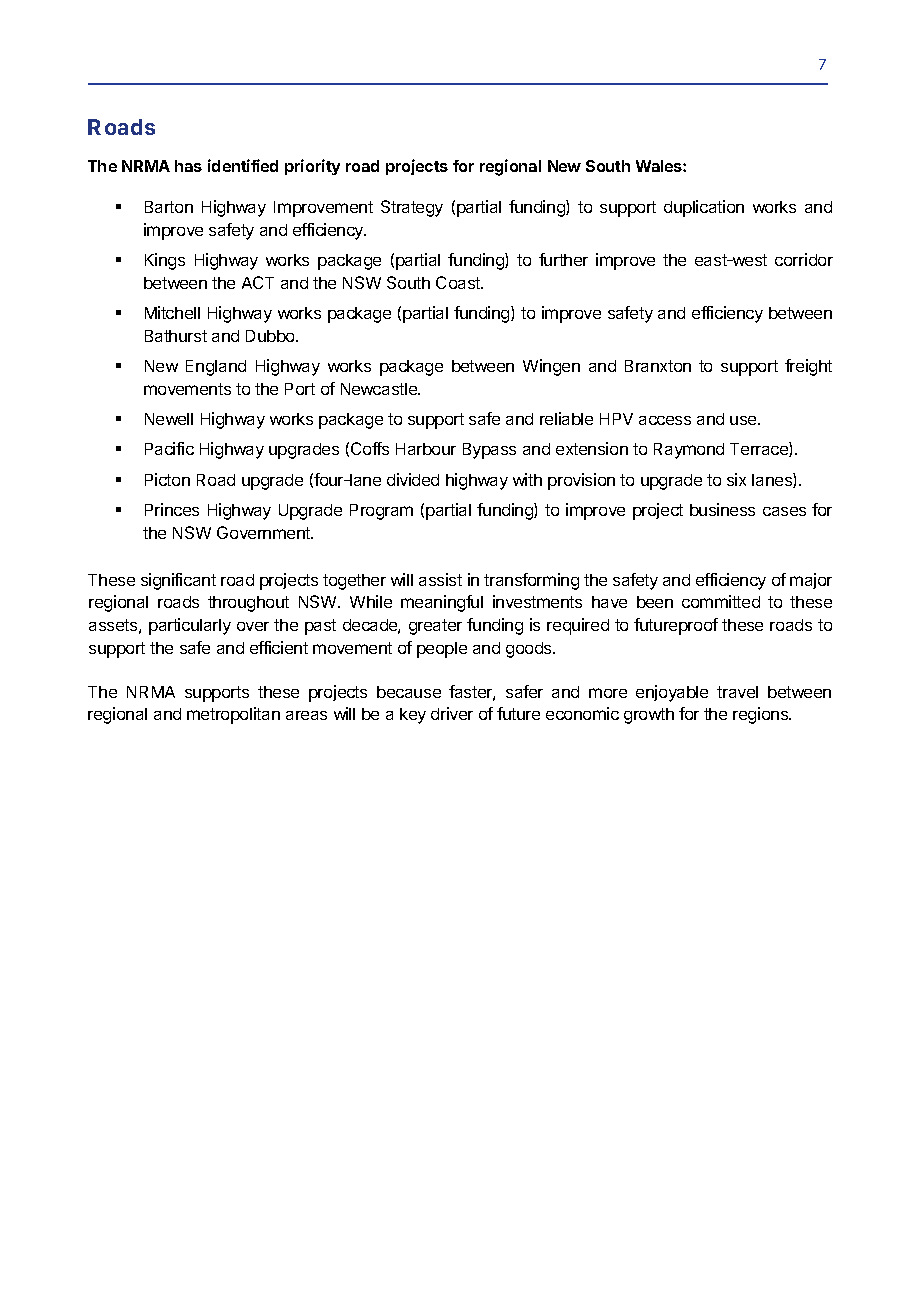 This document has height=1308, width=924. I want to click on identified, so click(243, 165).
